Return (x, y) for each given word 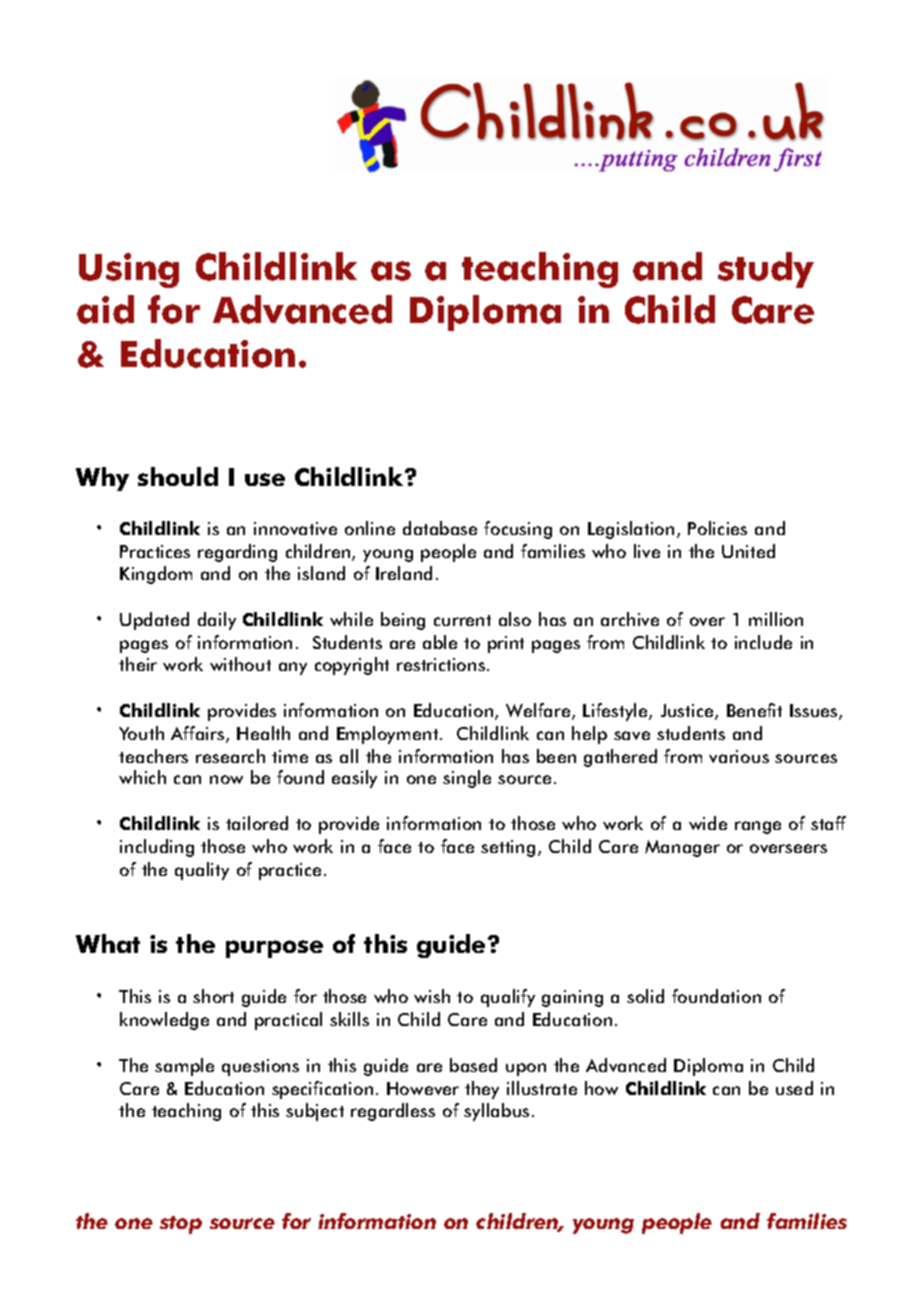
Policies (717, 528)
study (766, 270)
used (794, 1088)
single (467, 779)
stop (181, 1225)
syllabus (496, 1112)
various (739, 756)
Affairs (199, 734)
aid (105, 309)
